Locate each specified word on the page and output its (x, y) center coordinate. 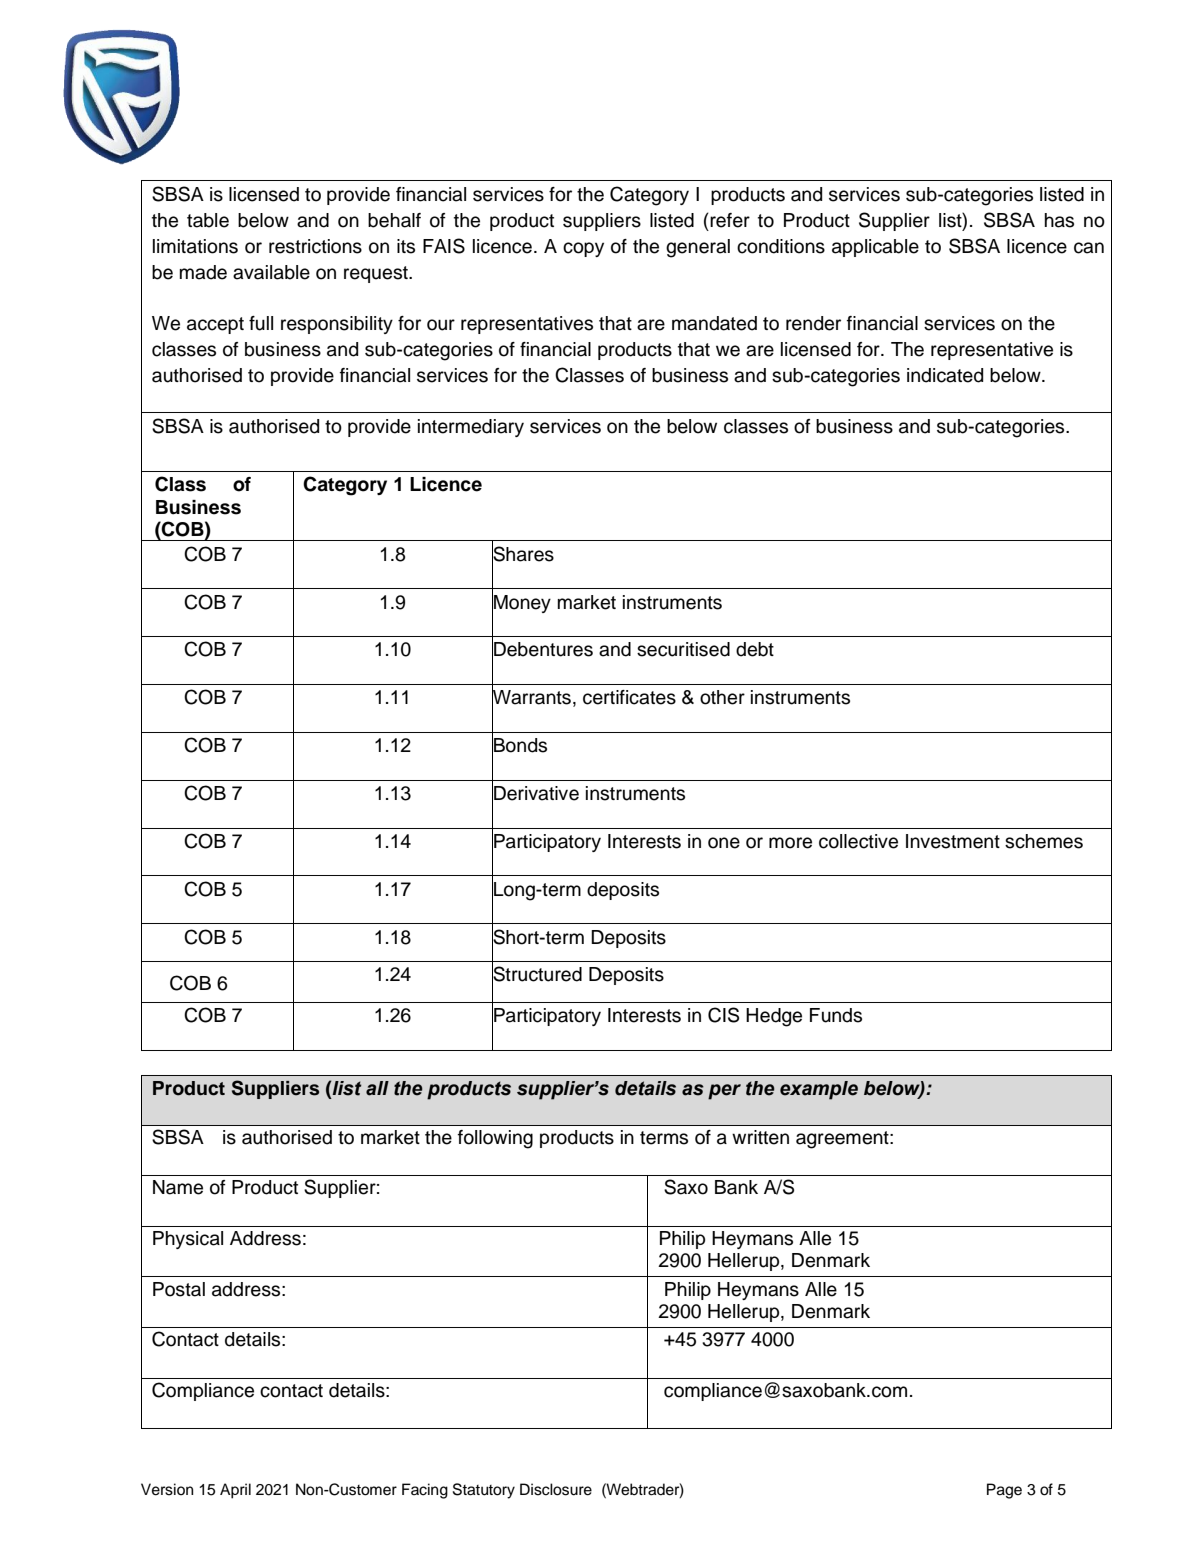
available (271, 272)
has (1059, 220)
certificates (629, 697)
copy (583, 249)
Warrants (531, 697)
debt (755, 649)
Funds (836, 1015)
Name (178, 1187)
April (235, 1491)
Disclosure (556, 1489)
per (724, 1092)
